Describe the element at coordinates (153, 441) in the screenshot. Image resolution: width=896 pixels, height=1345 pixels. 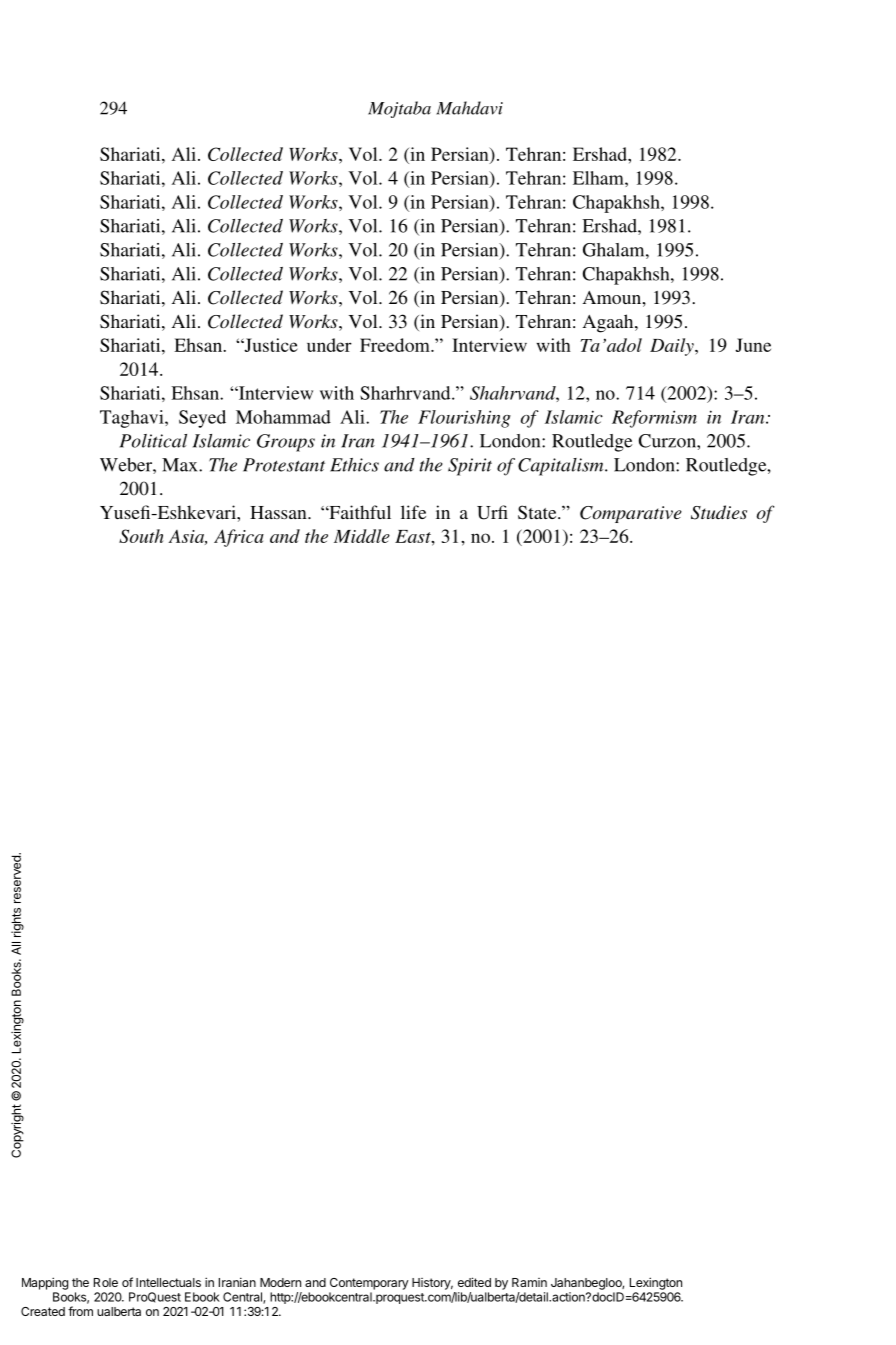
I see `Political` at that location.
